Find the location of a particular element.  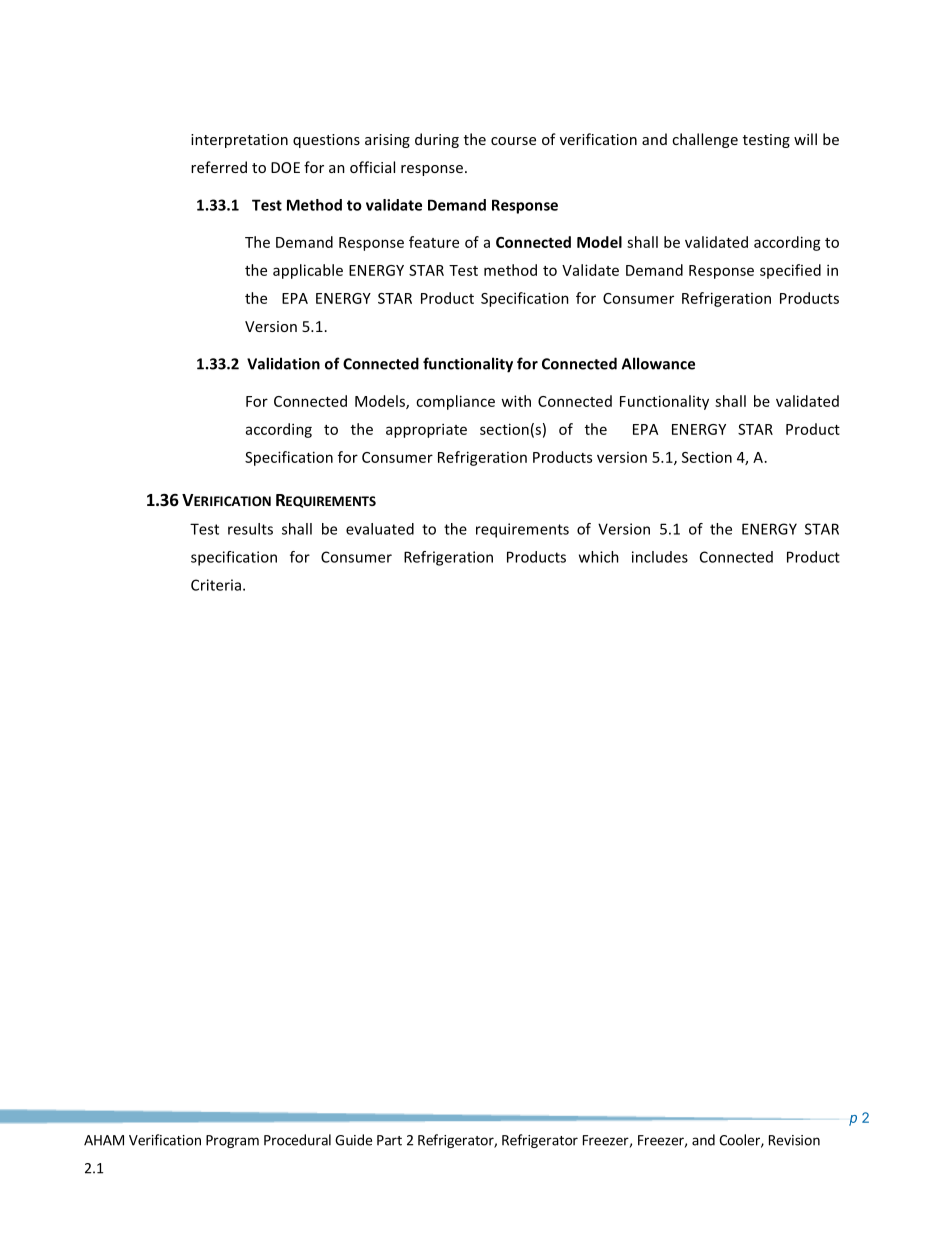

evaluated is located at coordinates (380, 529).
